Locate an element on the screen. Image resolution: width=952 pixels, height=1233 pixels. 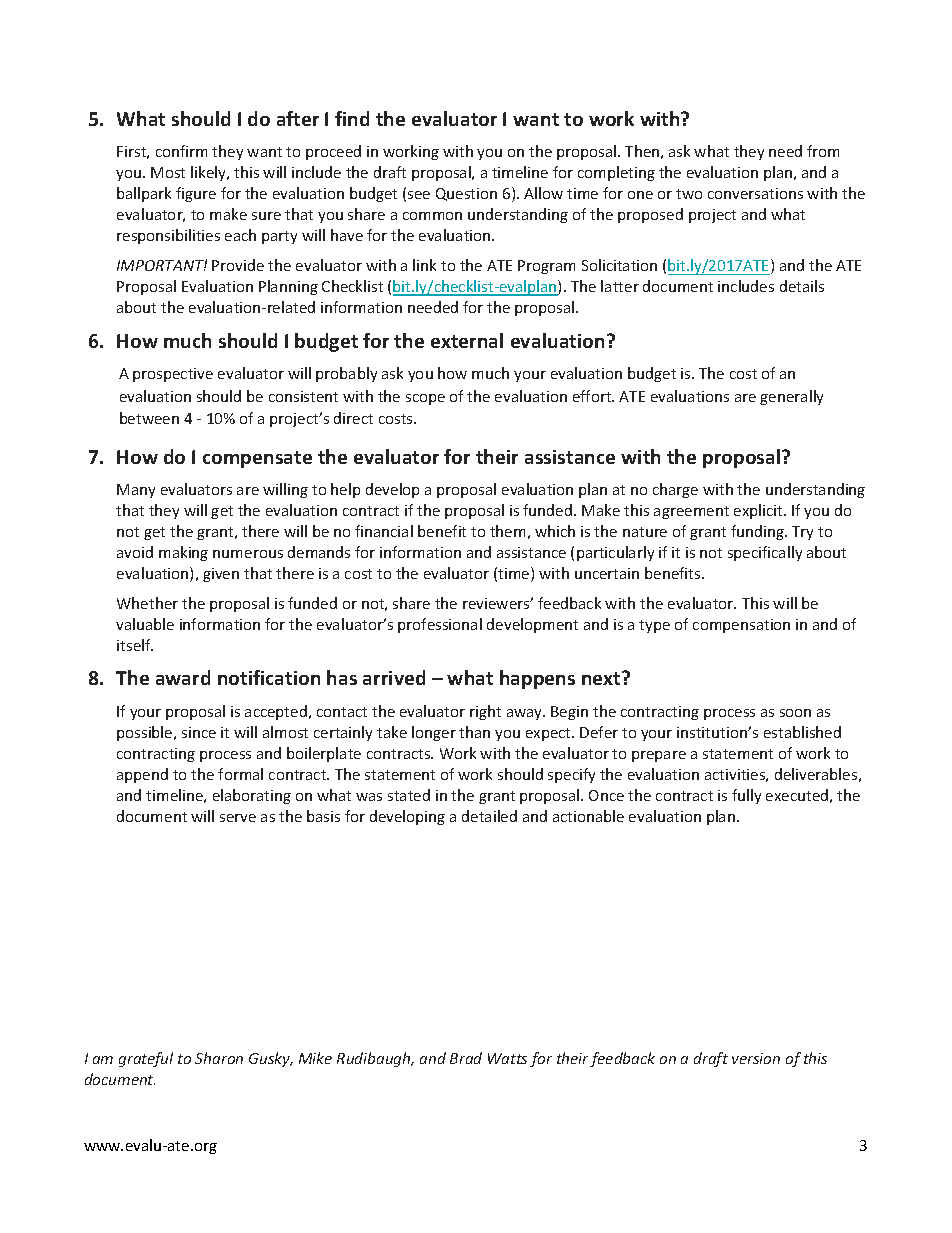
Question is located at coordinates (466, 194).
